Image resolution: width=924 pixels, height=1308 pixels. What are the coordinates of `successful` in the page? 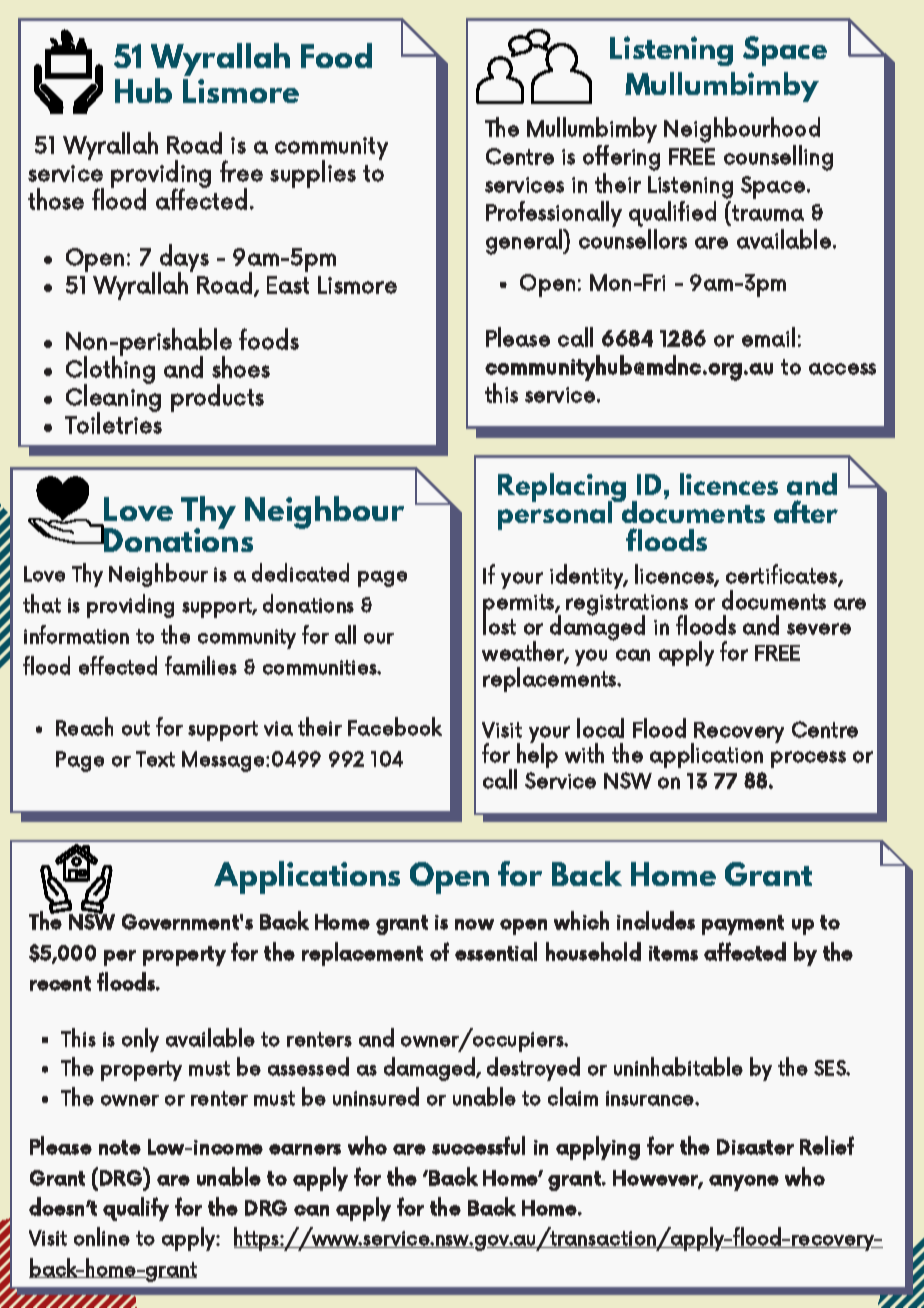 It's located at (478, 1145).
